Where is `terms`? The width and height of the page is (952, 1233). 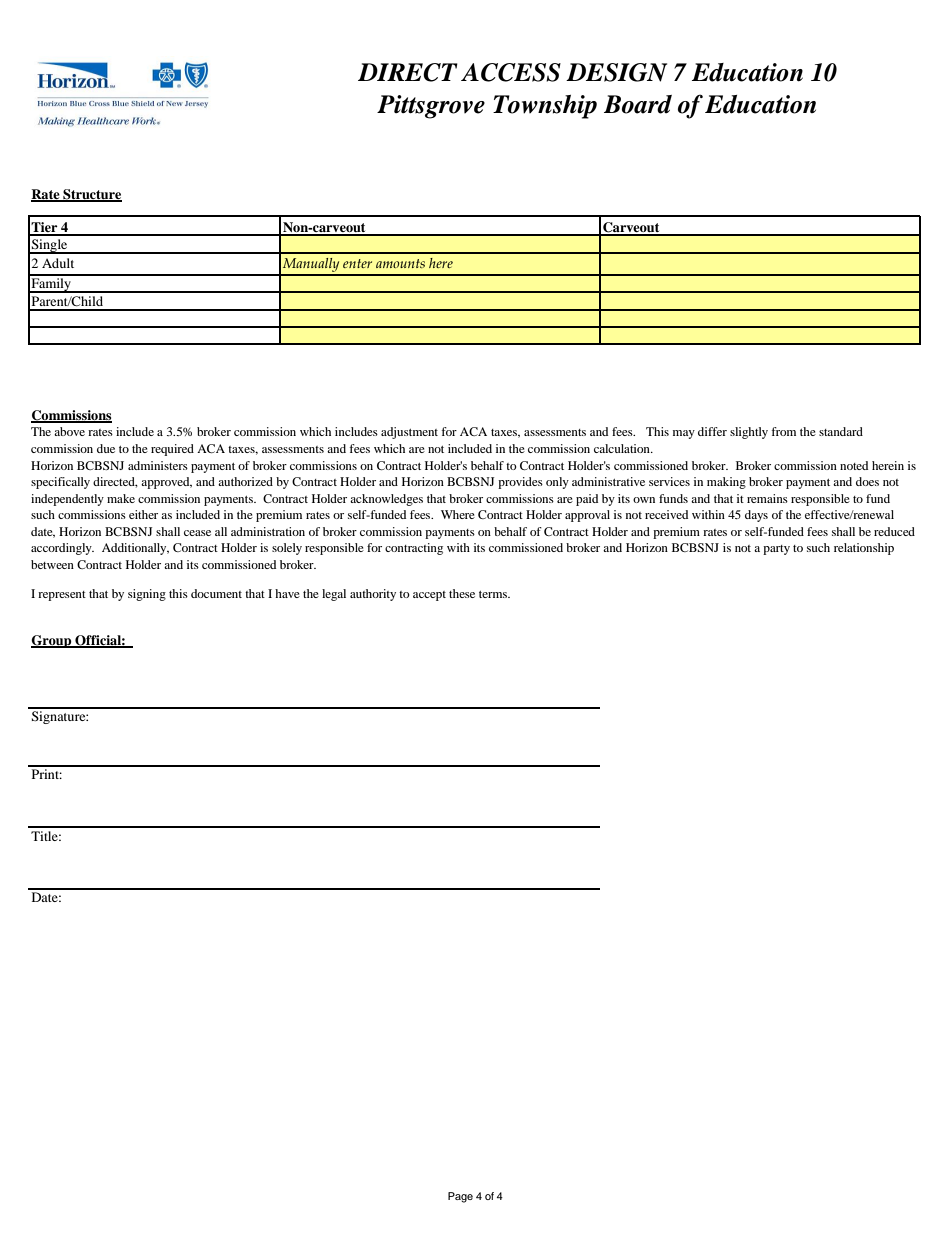 terms is located at coordinates (494, 594).
